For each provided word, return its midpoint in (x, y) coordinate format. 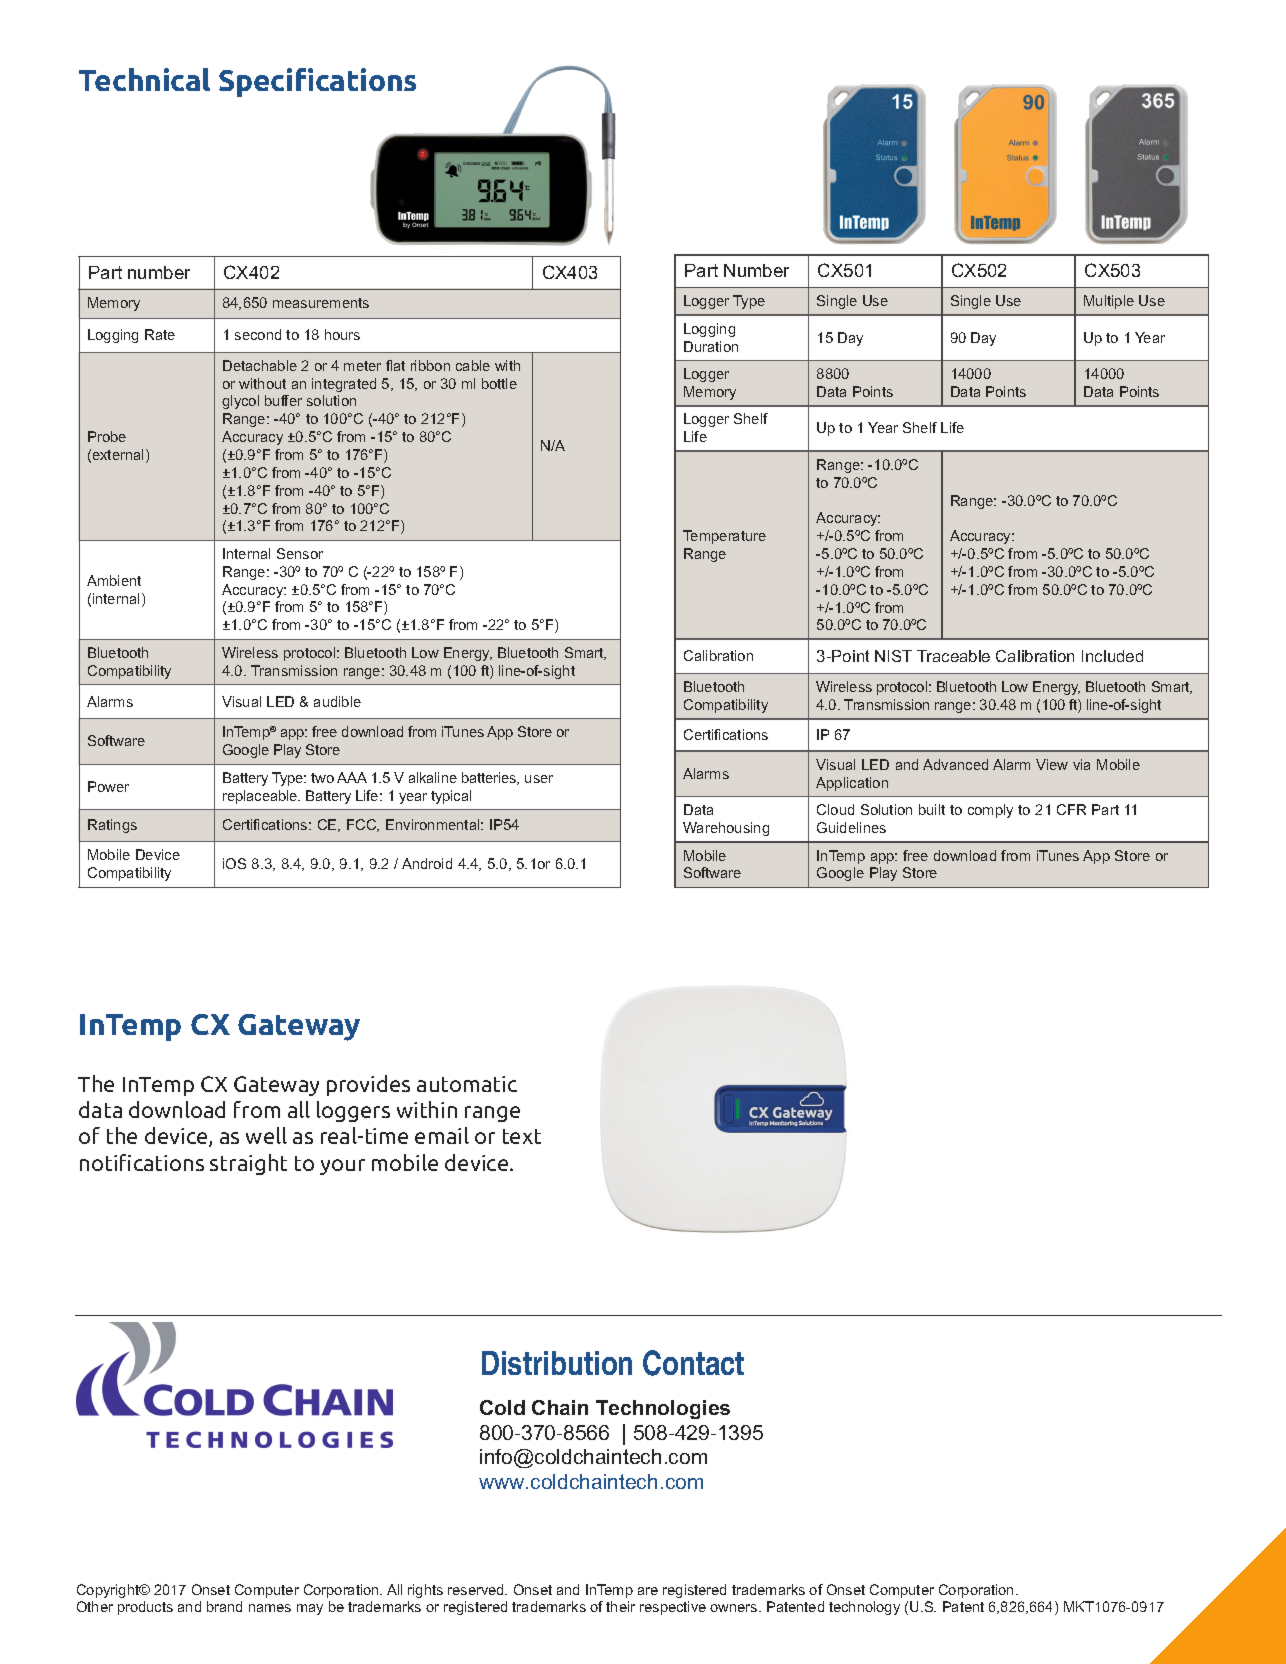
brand (224, 1606)
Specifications (317, 82)
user (539, 779)
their (620, 1606)
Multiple (1109, 302)
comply (990, 811)
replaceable (261, 797)
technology (864, 1608)
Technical (144, 79)
